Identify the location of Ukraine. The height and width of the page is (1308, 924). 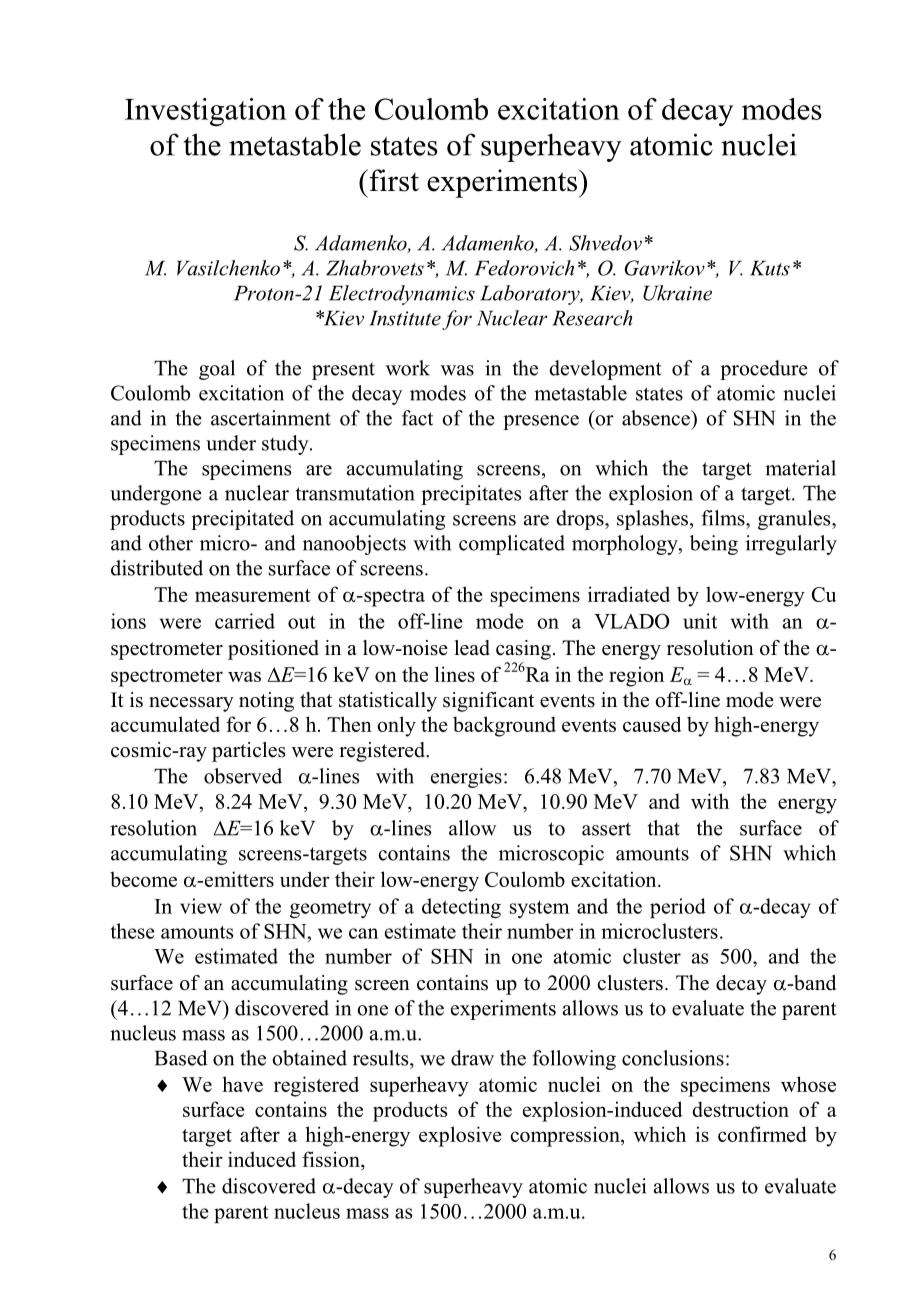
(677, 293).
